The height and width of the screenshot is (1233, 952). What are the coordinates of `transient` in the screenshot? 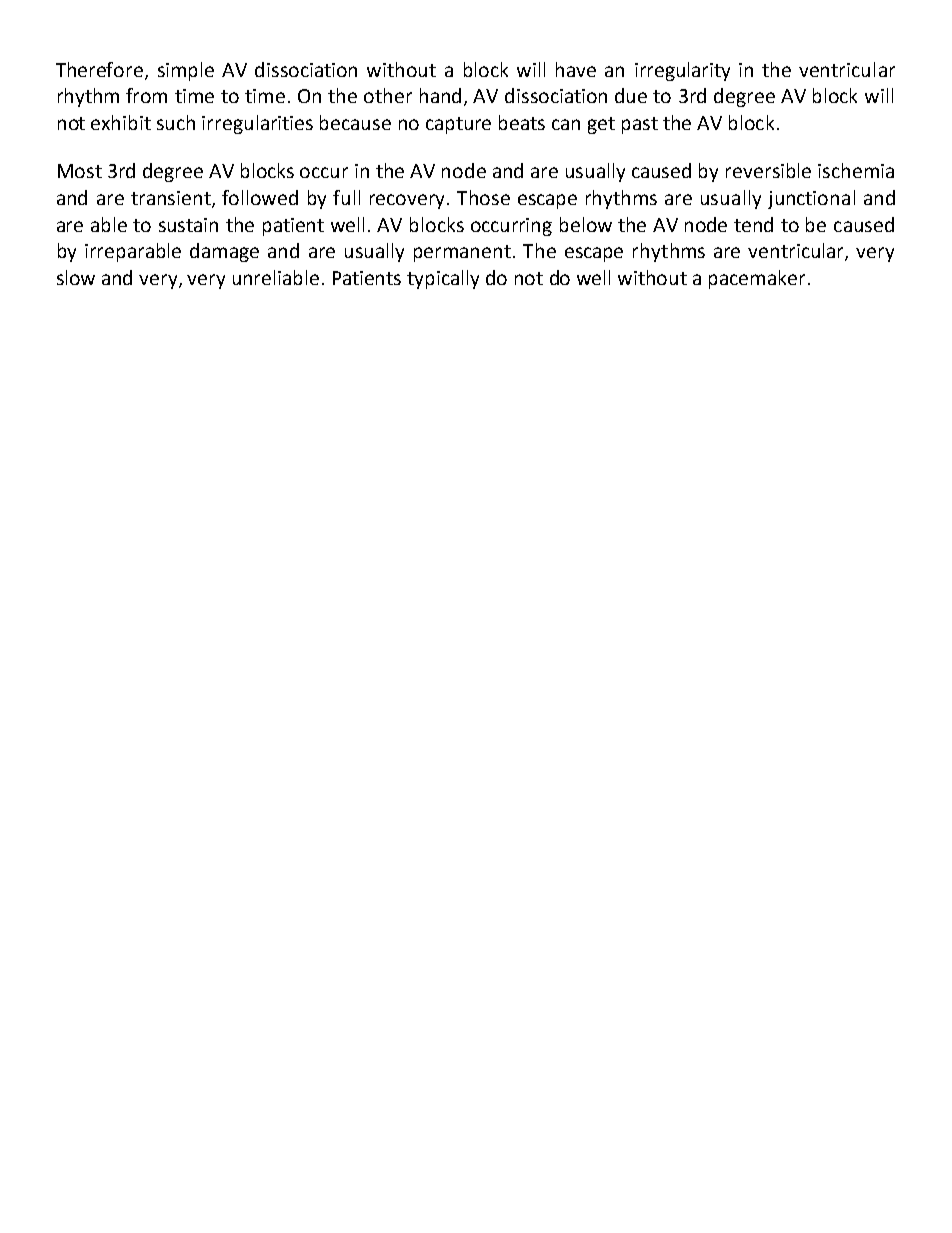 It's located at (172, 199).
